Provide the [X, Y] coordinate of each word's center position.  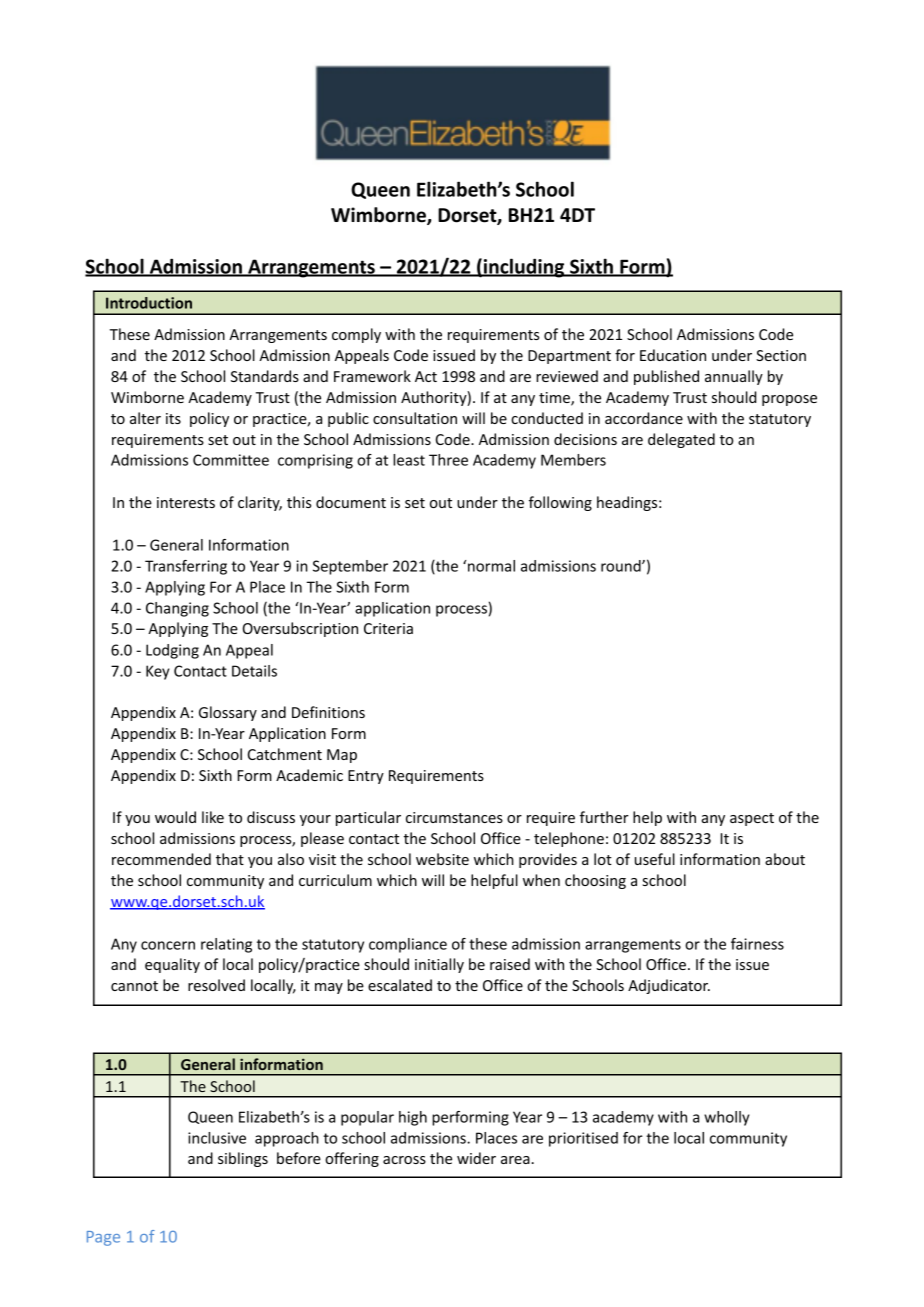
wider [476, 1158]
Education [673, 355]
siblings [243, 1159]
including [524, 268]
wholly [727, 1118]
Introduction [149, 303]
